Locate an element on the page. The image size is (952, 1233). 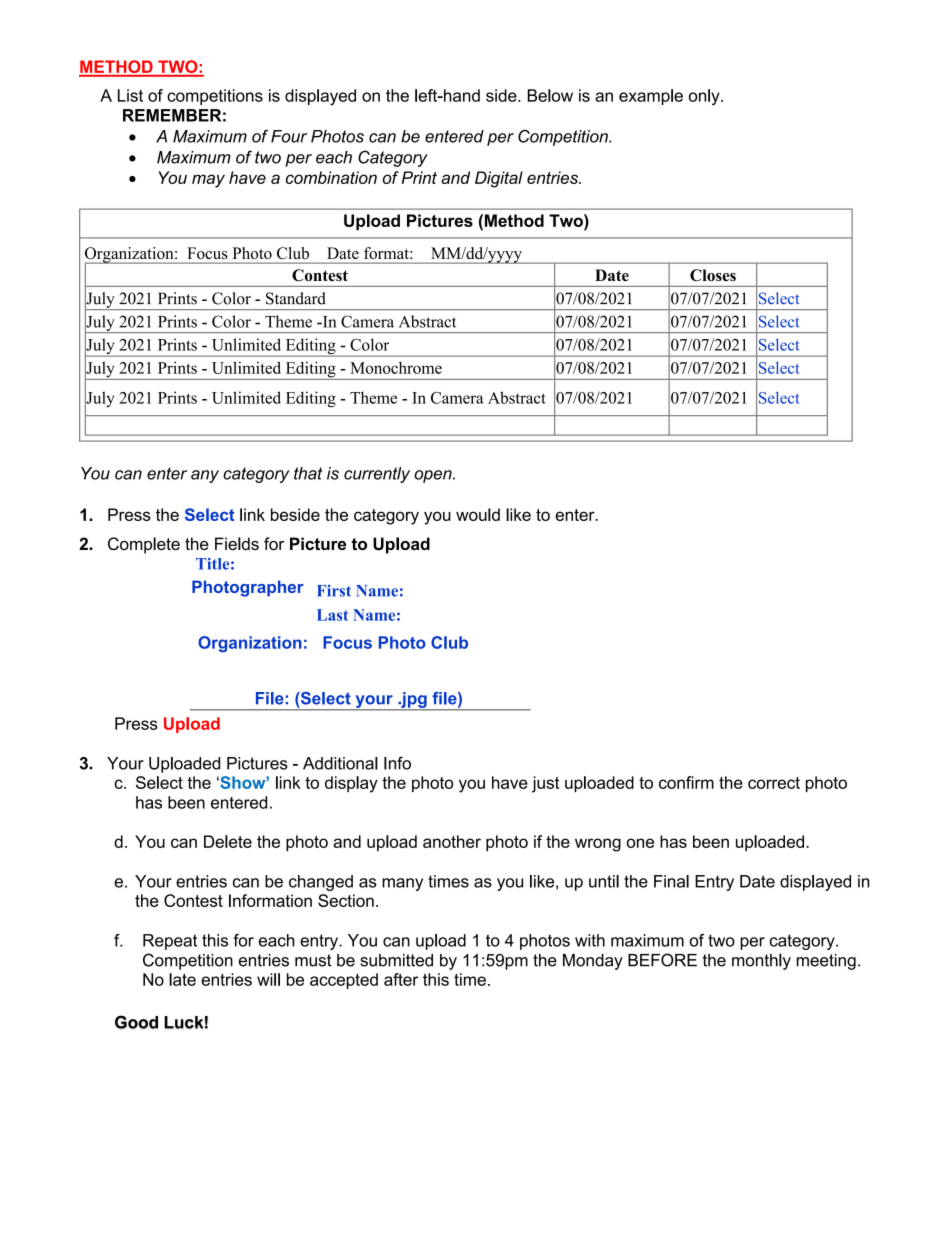
Monochrome is located at coordinates (396, 368).
